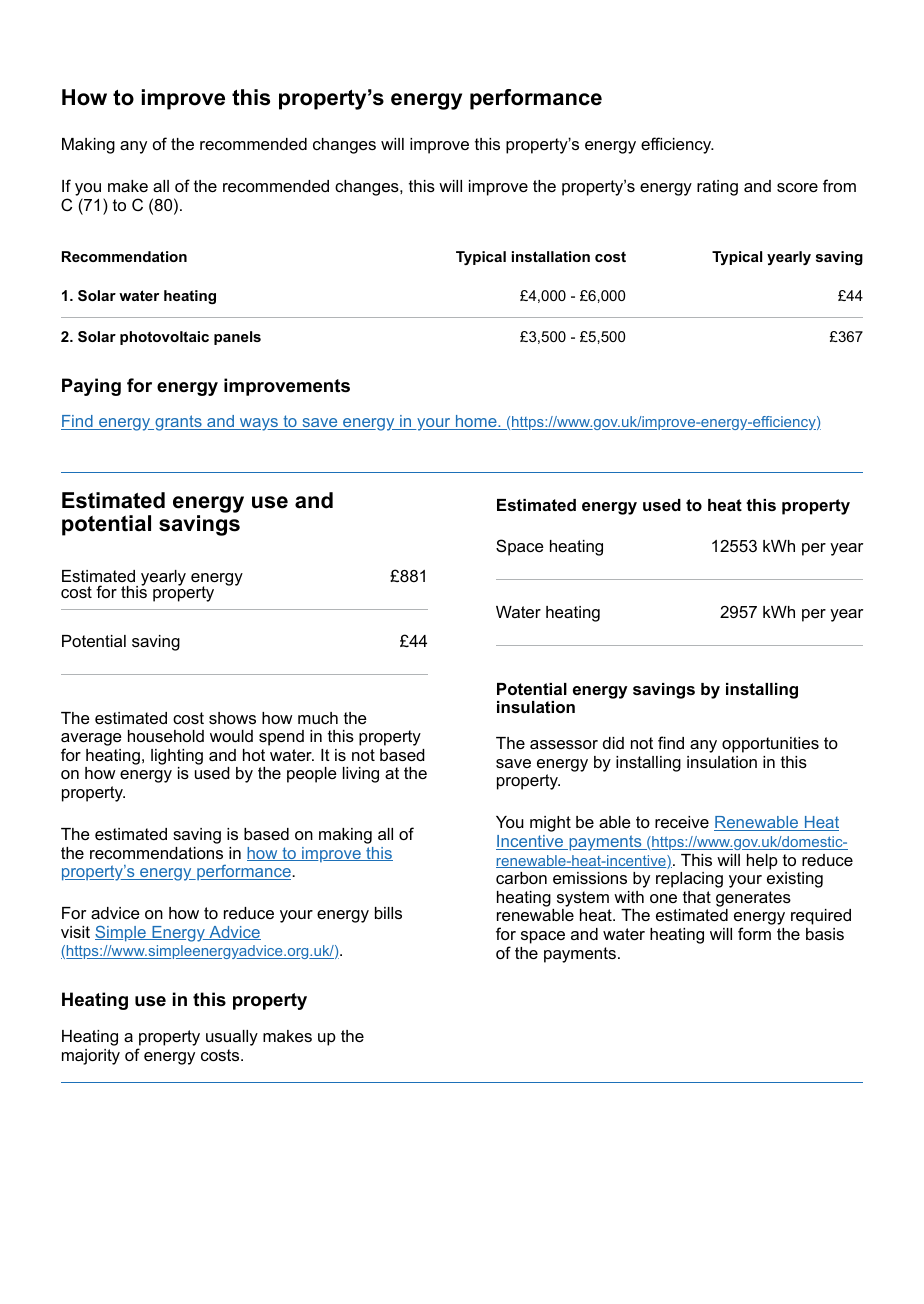 The image size is (924, 1304). Describe the element at coordinates (177, 757) in the page. I see `lighting` at that location.
